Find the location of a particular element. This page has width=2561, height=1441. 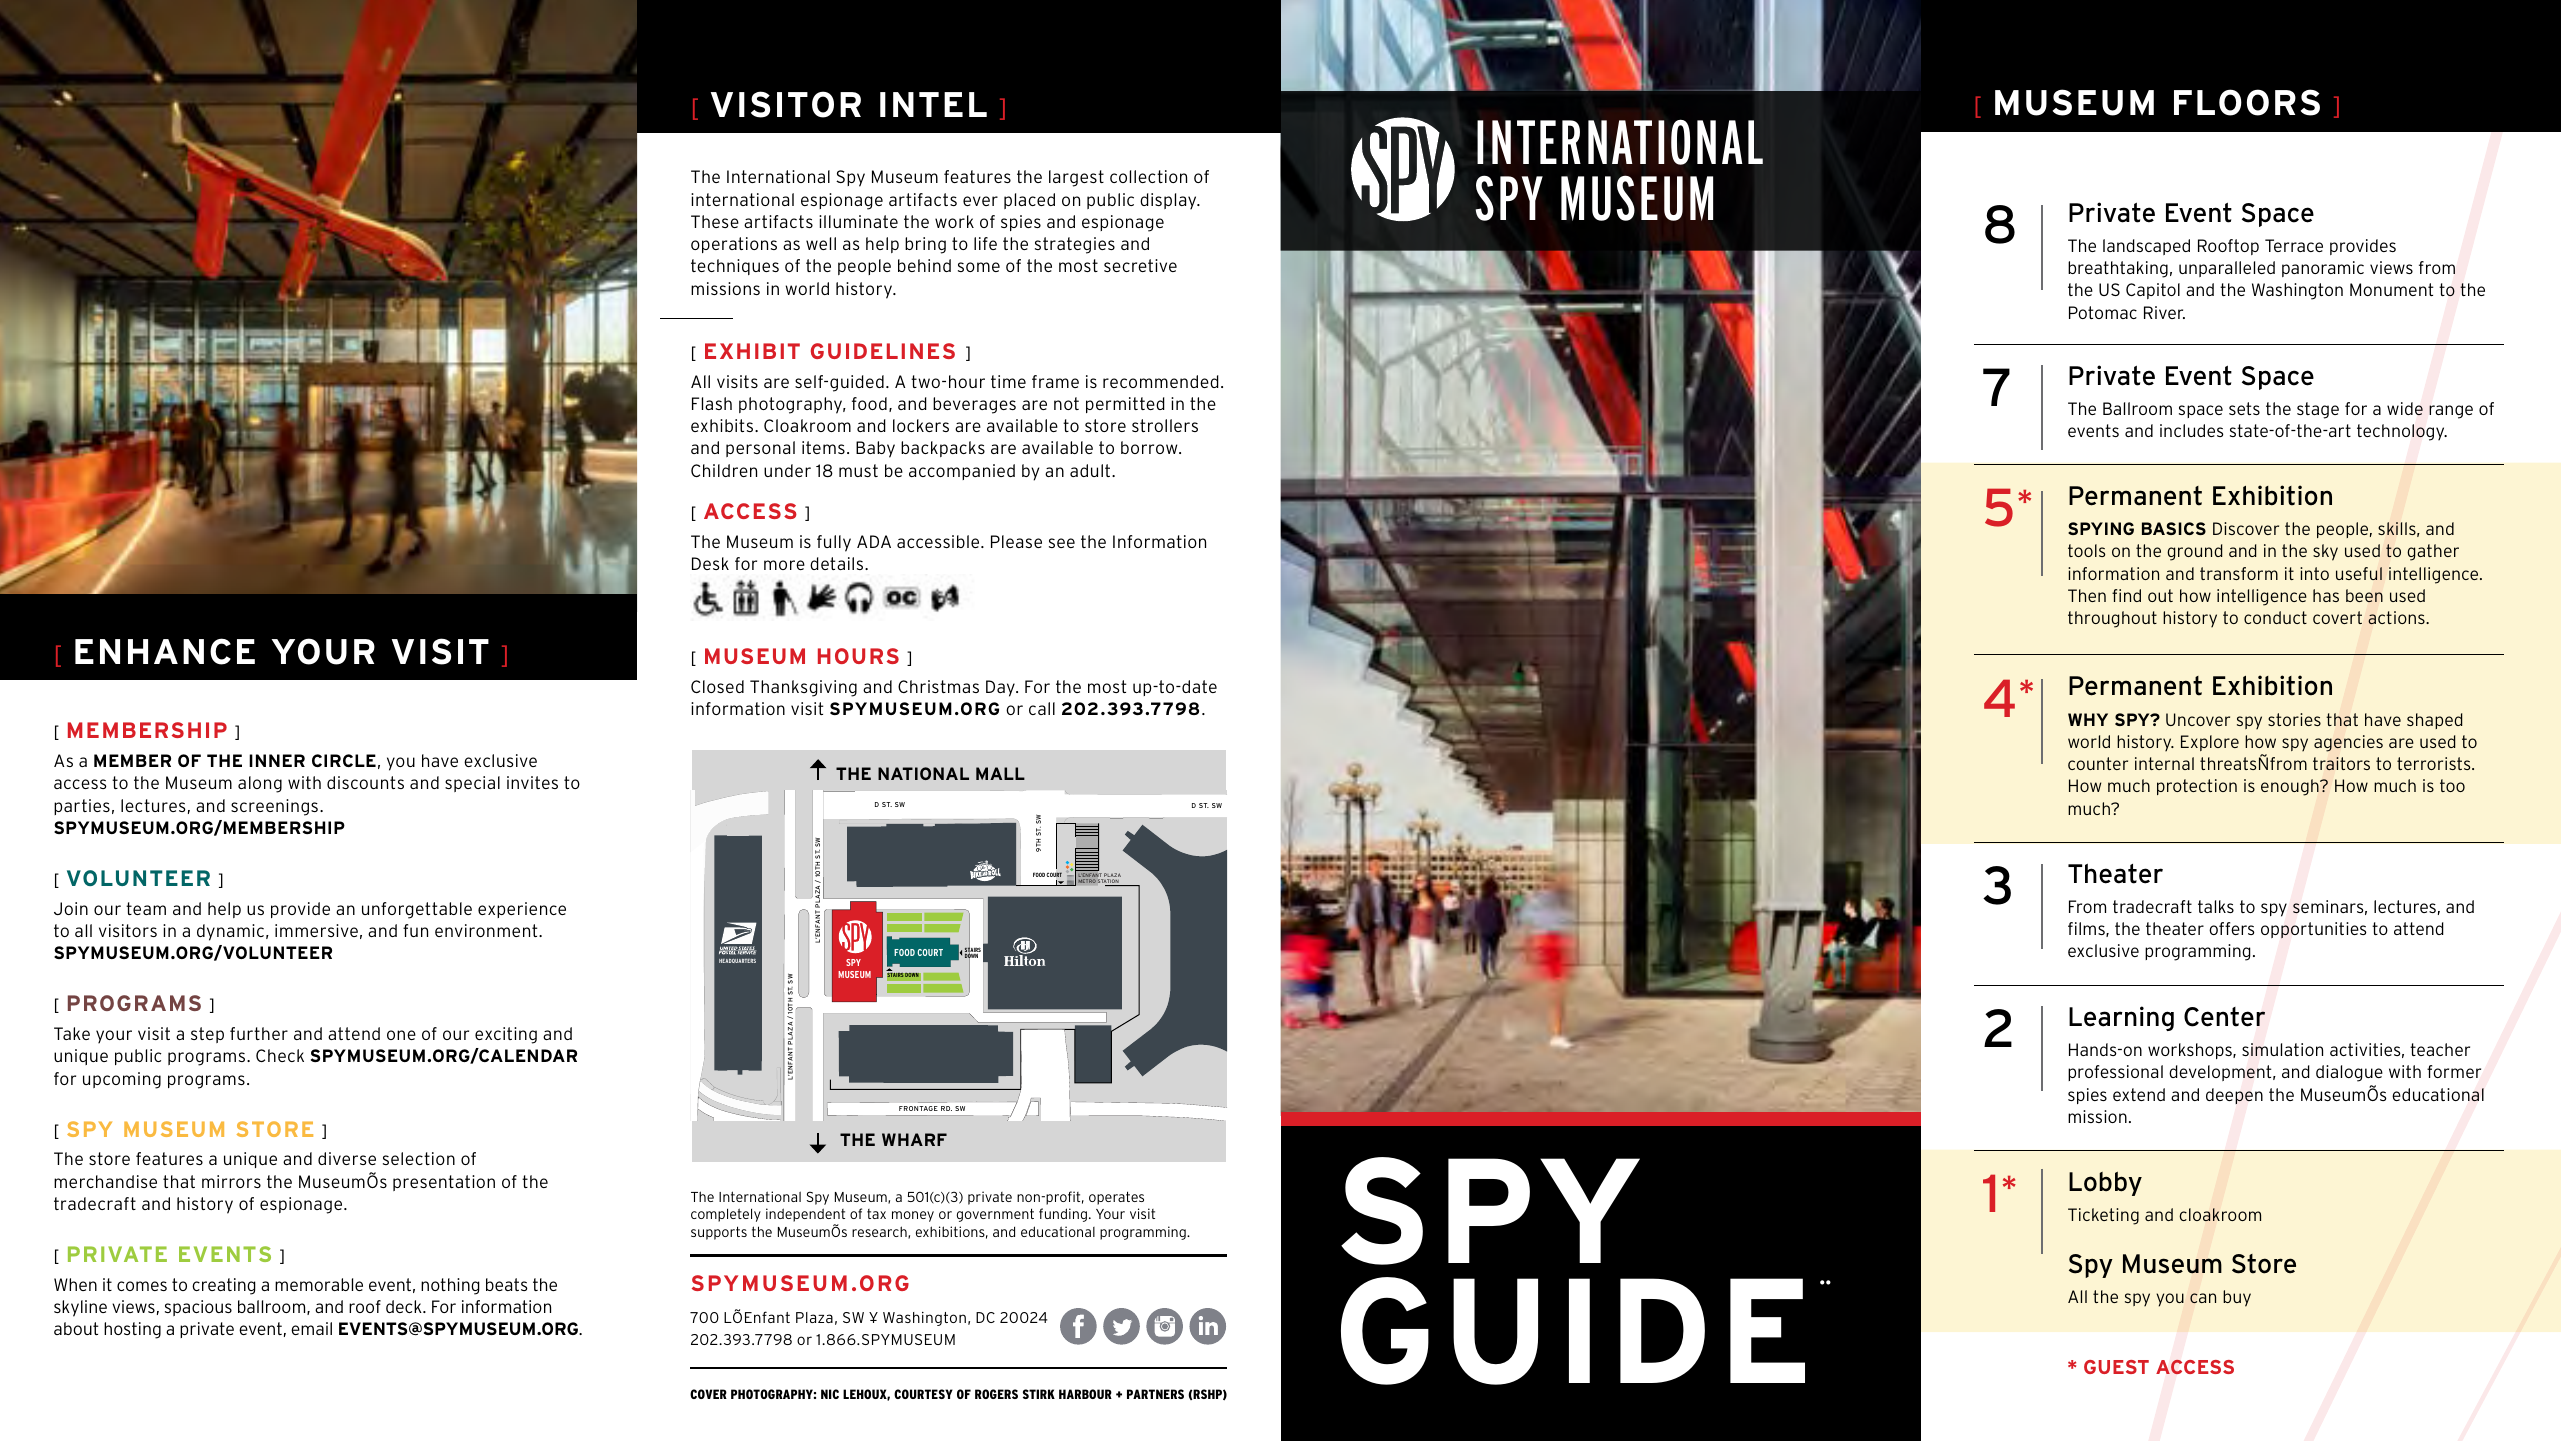

These is located at coordinates (715, 221).
